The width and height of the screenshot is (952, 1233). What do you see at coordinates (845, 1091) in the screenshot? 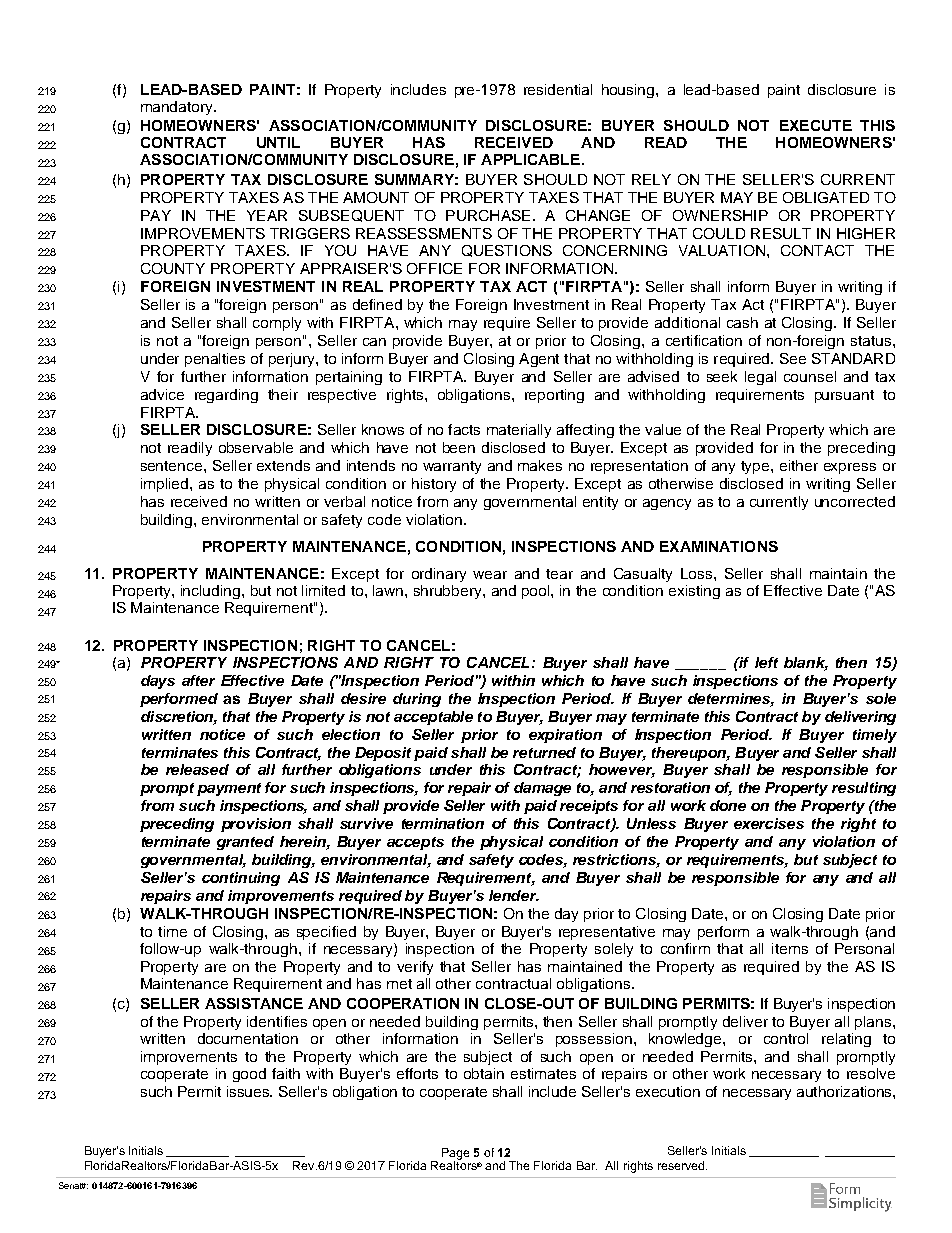
I see `authorizations` at bounding box center [845, 1091].
